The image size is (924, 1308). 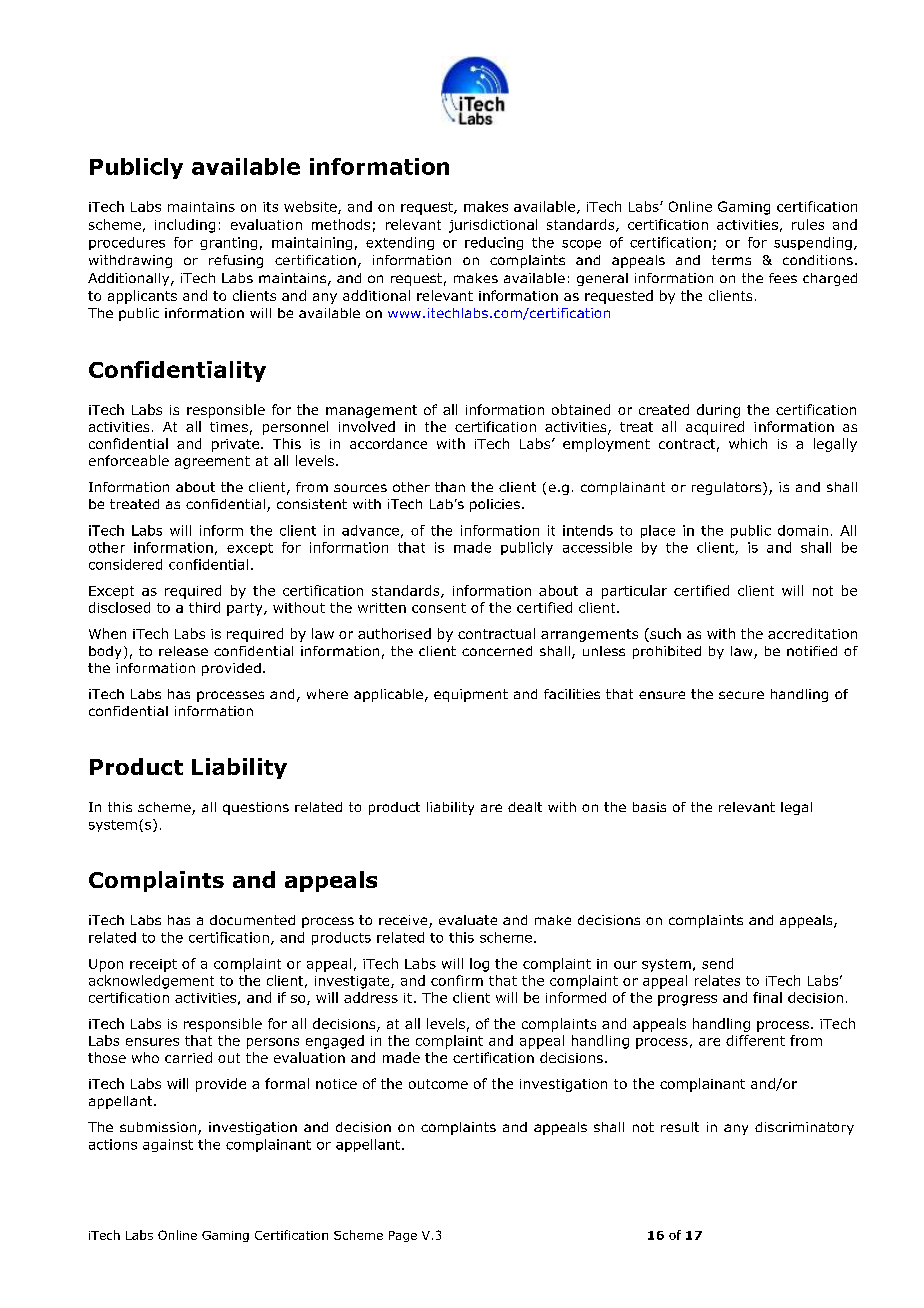 I want to click on release, so click(x=183, y=651).
